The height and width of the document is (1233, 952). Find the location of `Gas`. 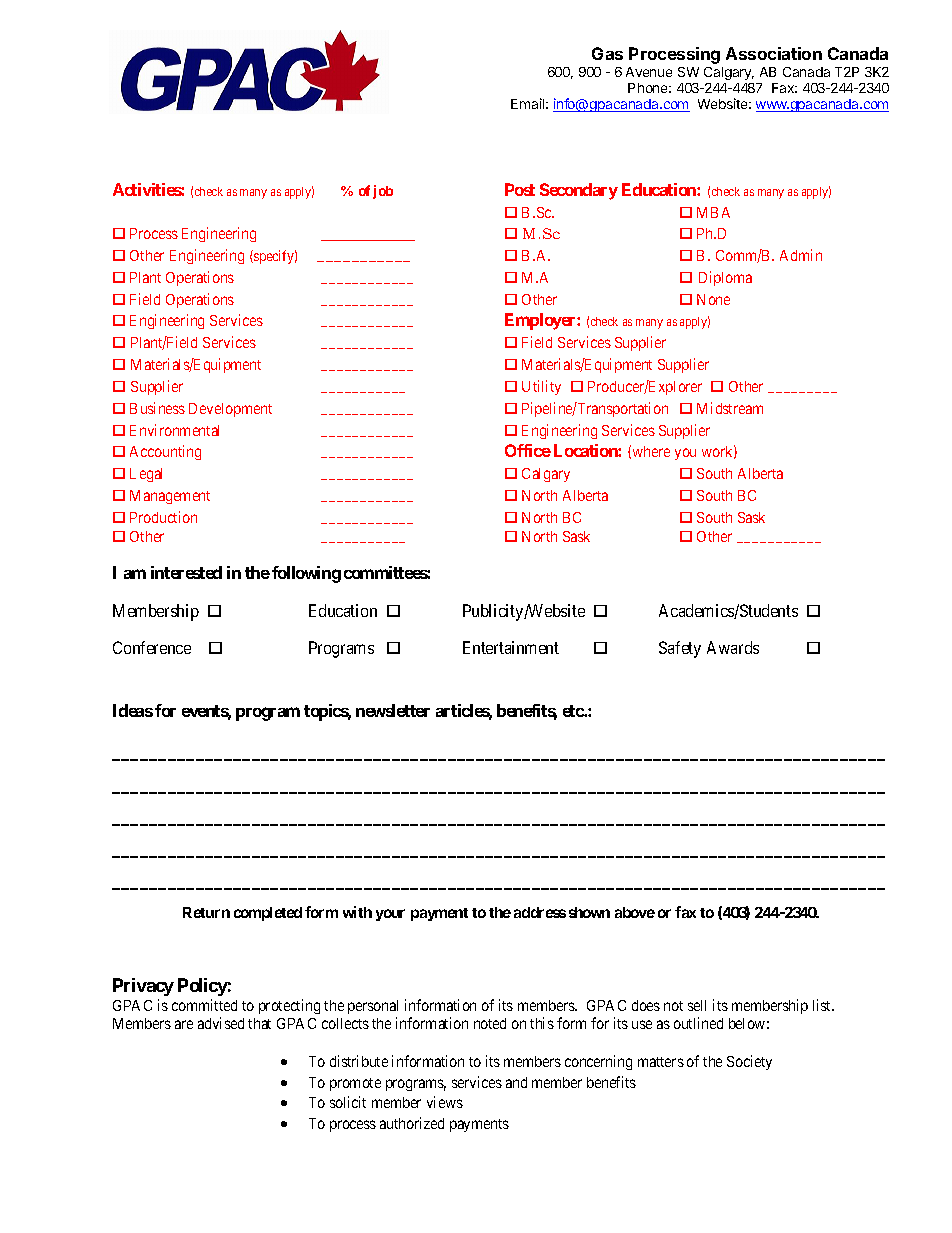

Gas is located at coordinates (607, 53).
